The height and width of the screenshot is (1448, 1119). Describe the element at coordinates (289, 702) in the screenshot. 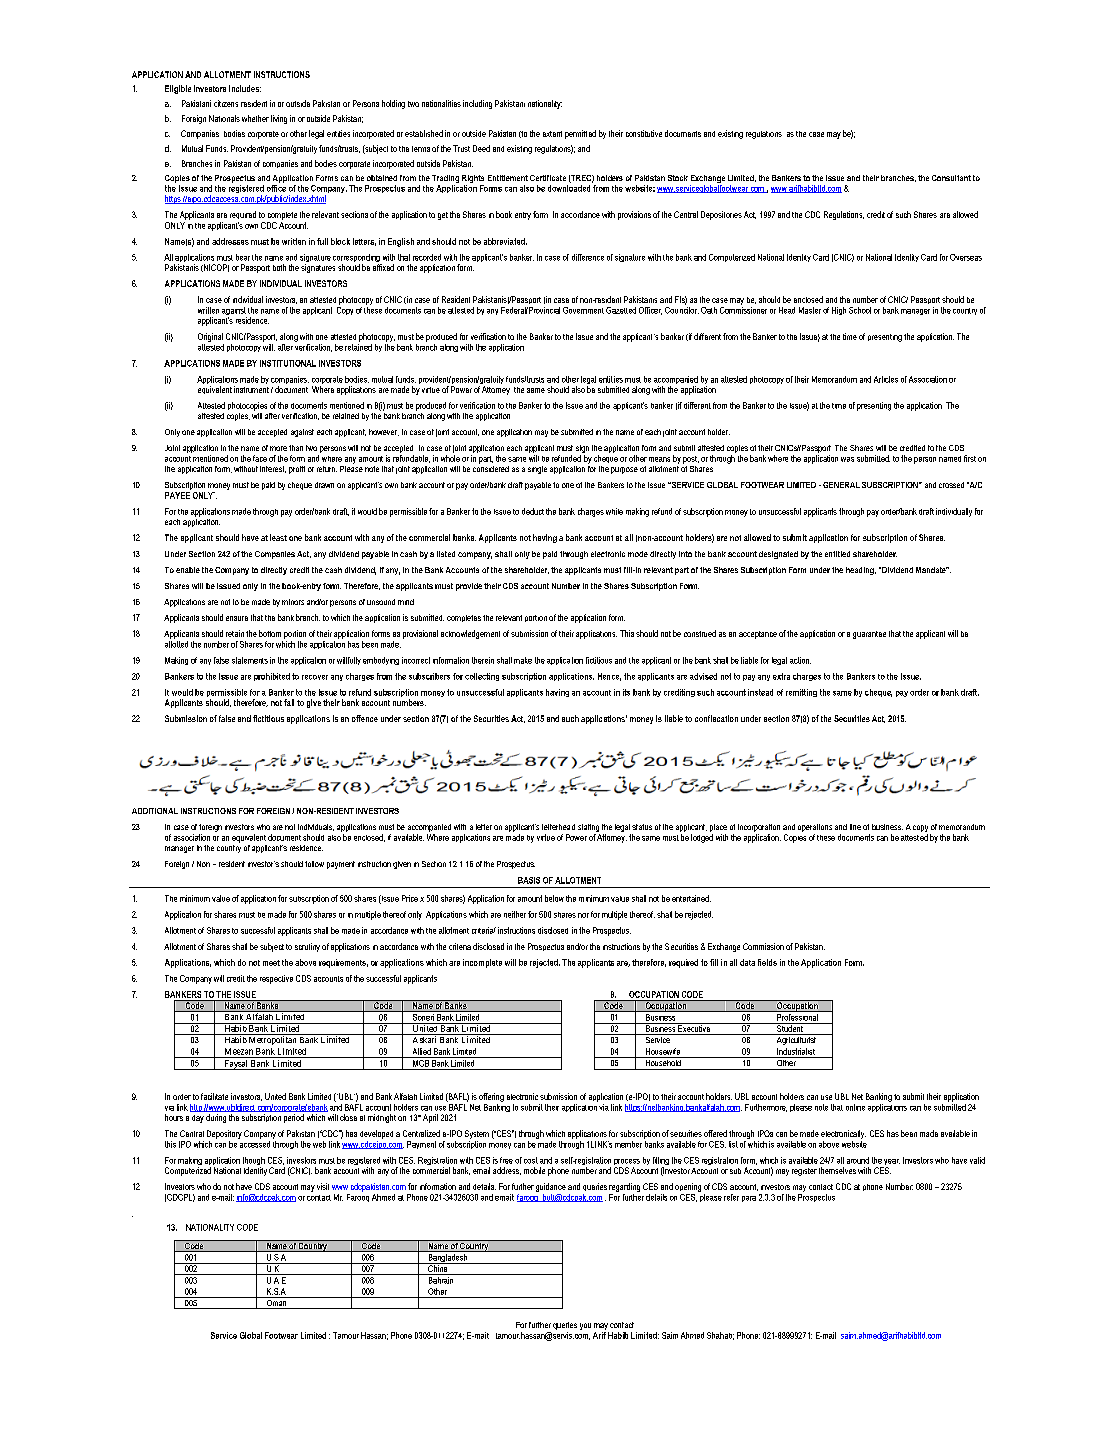

I see `fail` at that location.
